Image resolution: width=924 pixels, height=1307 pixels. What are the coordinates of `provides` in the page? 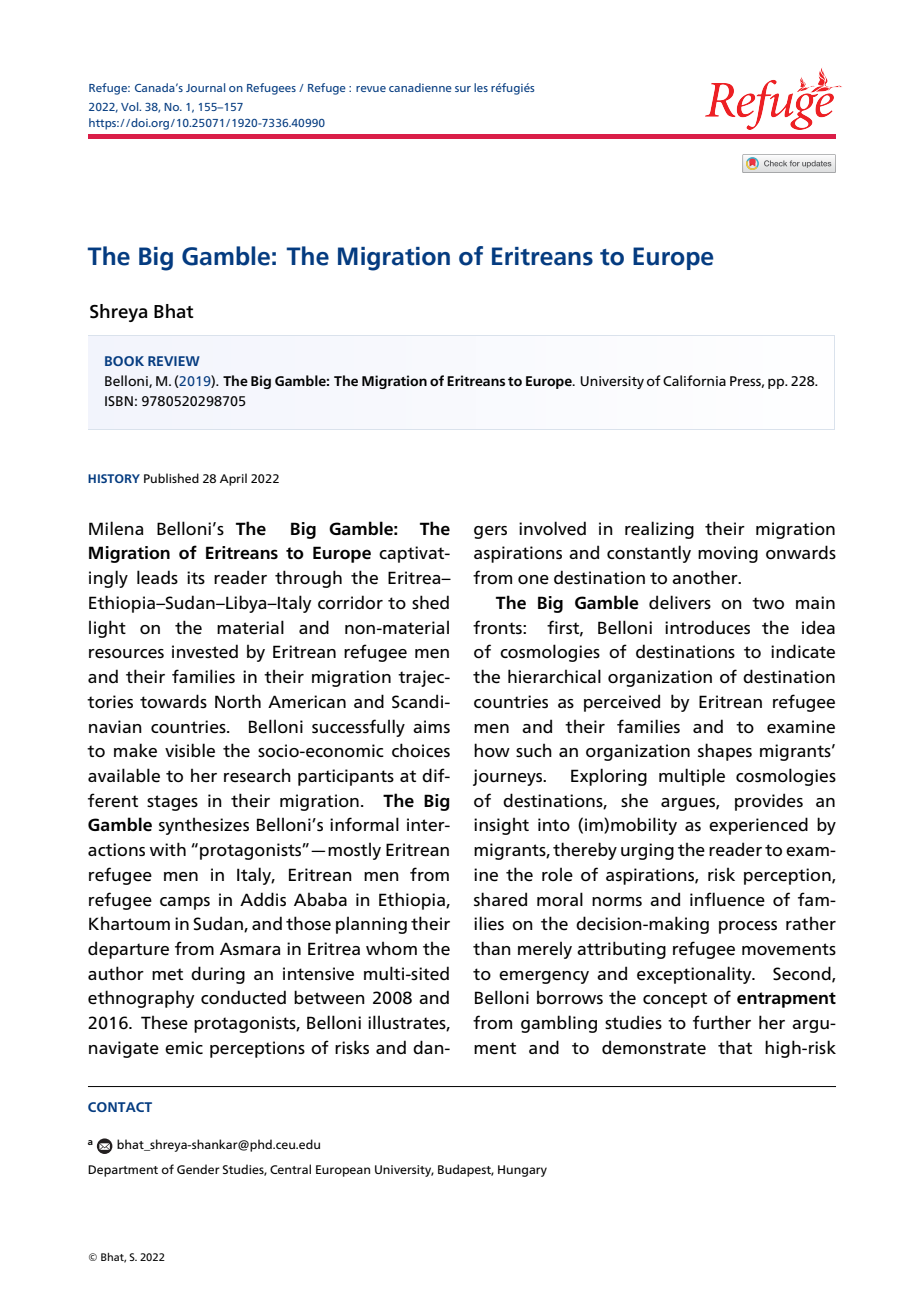 It's located at (769, 802).
